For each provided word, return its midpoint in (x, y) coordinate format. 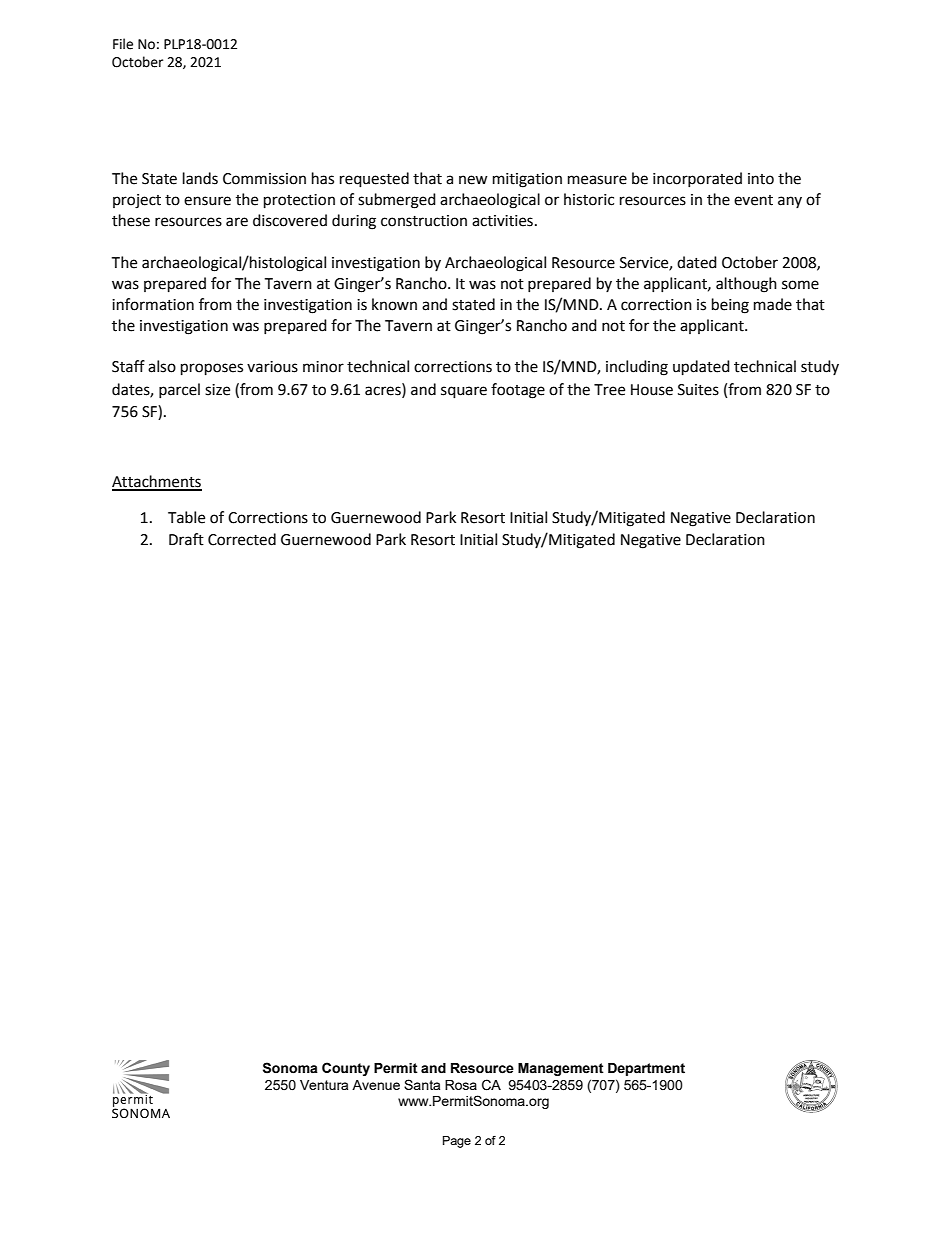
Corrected (242, 539)
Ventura (324, 1085)
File (123, 44)
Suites (698, 390)
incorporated (697, 179)
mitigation (527, 180)
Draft (186, 539)
